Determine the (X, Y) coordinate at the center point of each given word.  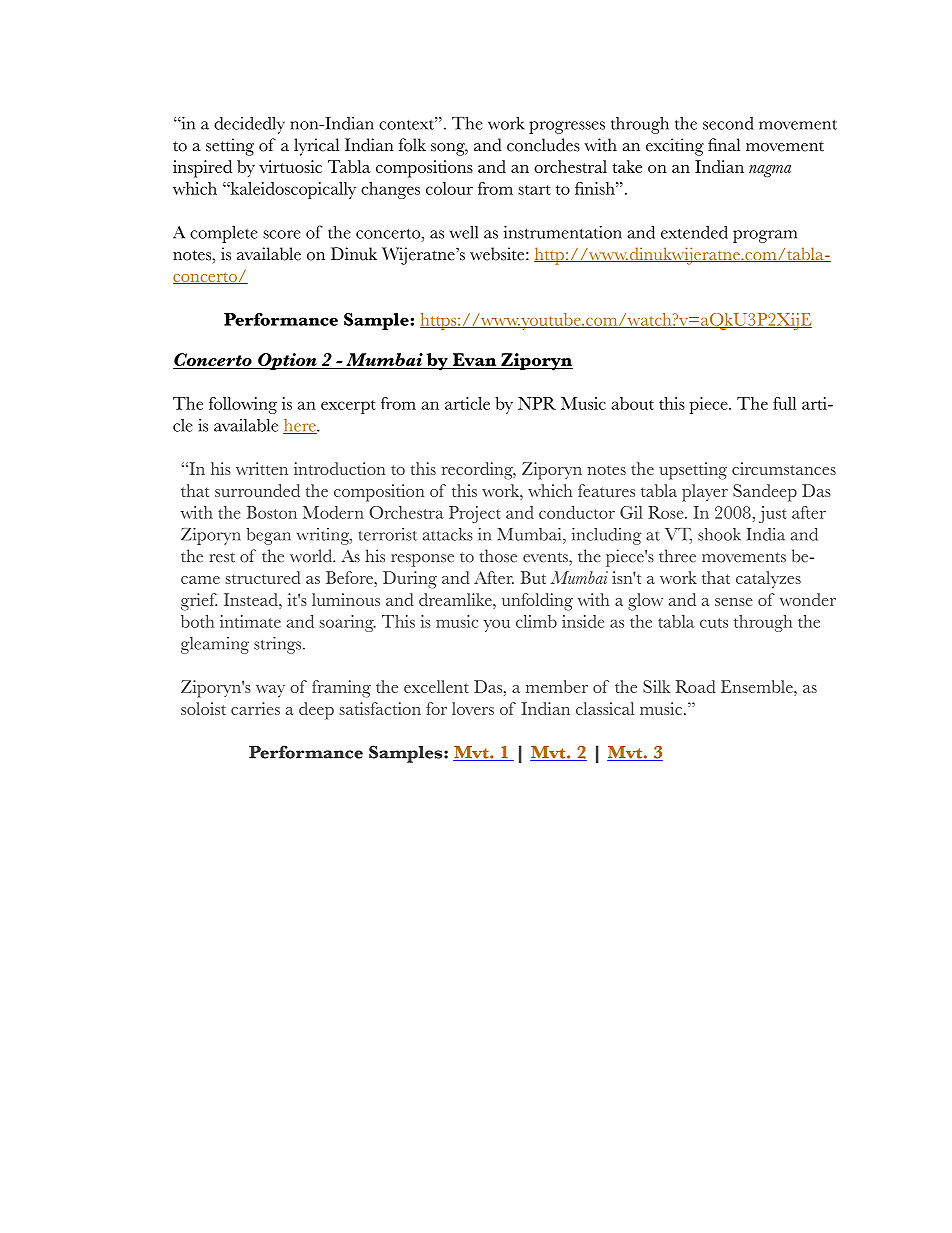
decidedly (249, 125)
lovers (473, 708)
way (270, 691)
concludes (543, 145)
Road (696, 686)
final (724, 144)
